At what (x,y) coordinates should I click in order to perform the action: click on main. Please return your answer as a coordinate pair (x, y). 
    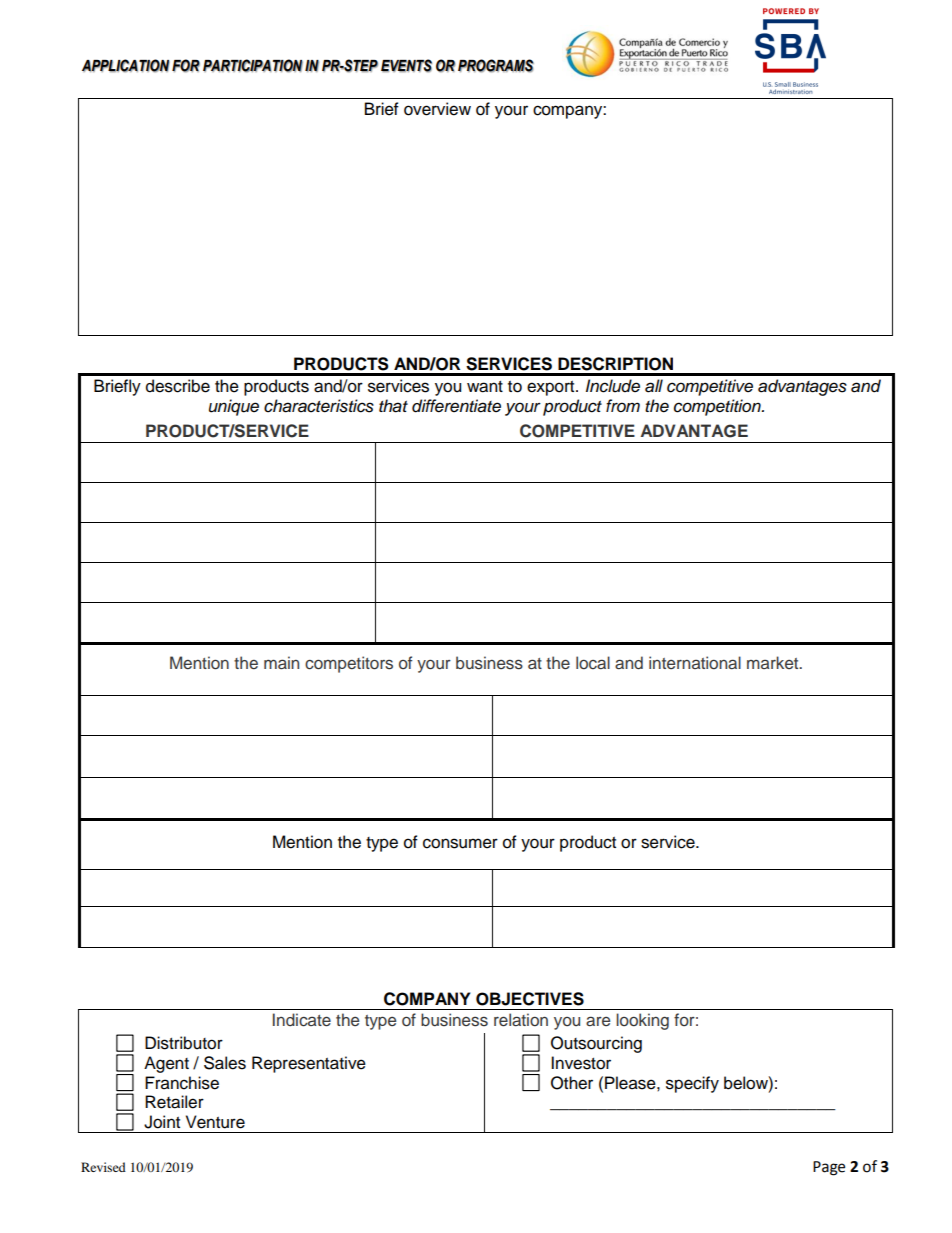
    Looking at the image, I should click on (281, 662).
